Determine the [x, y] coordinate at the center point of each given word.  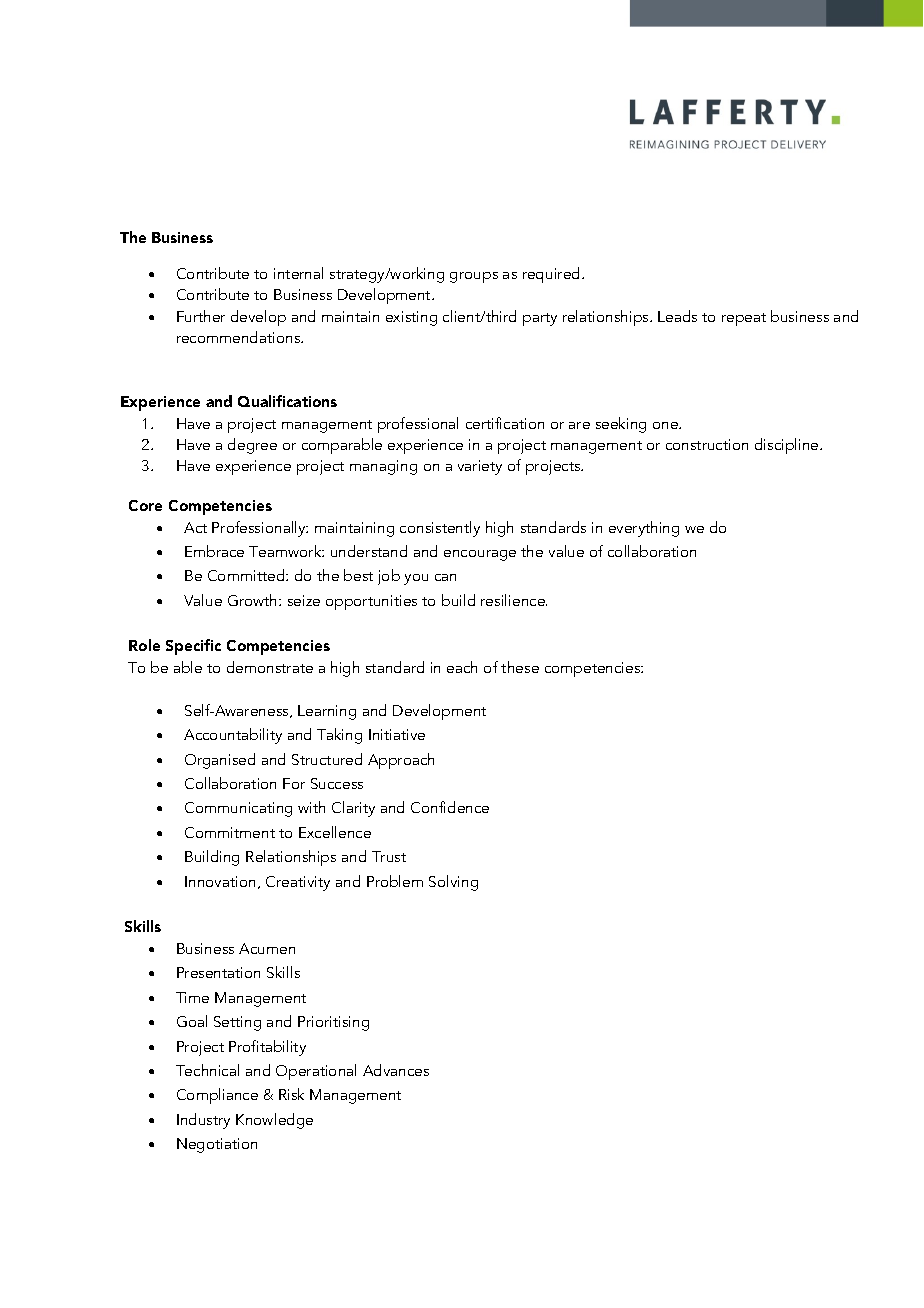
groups [474, 277]
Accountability [233, 736]
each [462, 667]
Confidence [450, 807]
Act [195, 527]
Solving [453, 883]
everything [644, 529]
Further [201, 316]
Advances [396, 1070]
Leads [677, 316]
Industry [203, 1121]
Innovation [220, 881]
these [520, 667]
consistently [440, 529]
